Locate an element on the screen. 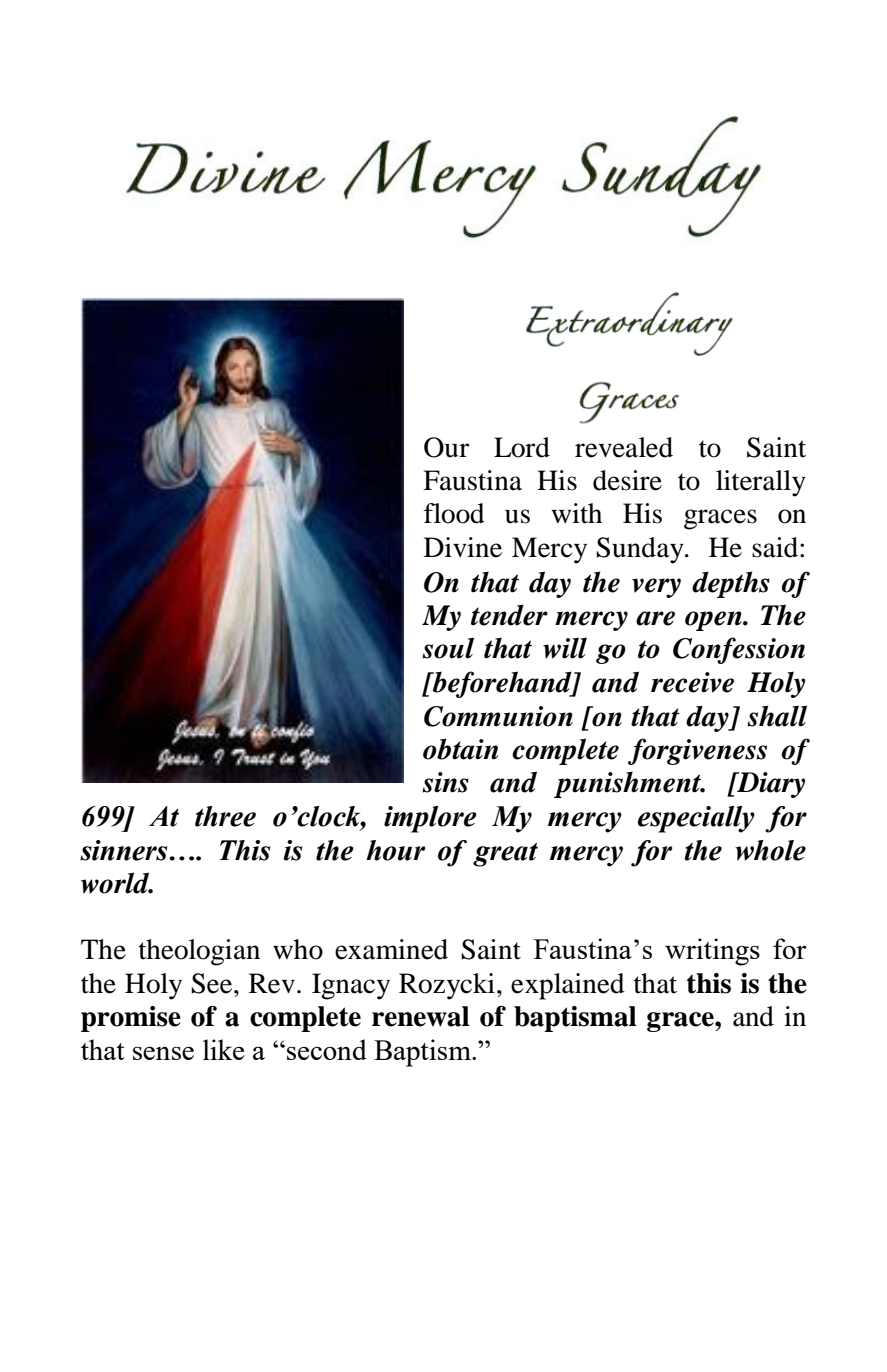  three is located at coordinates (225, 816).
